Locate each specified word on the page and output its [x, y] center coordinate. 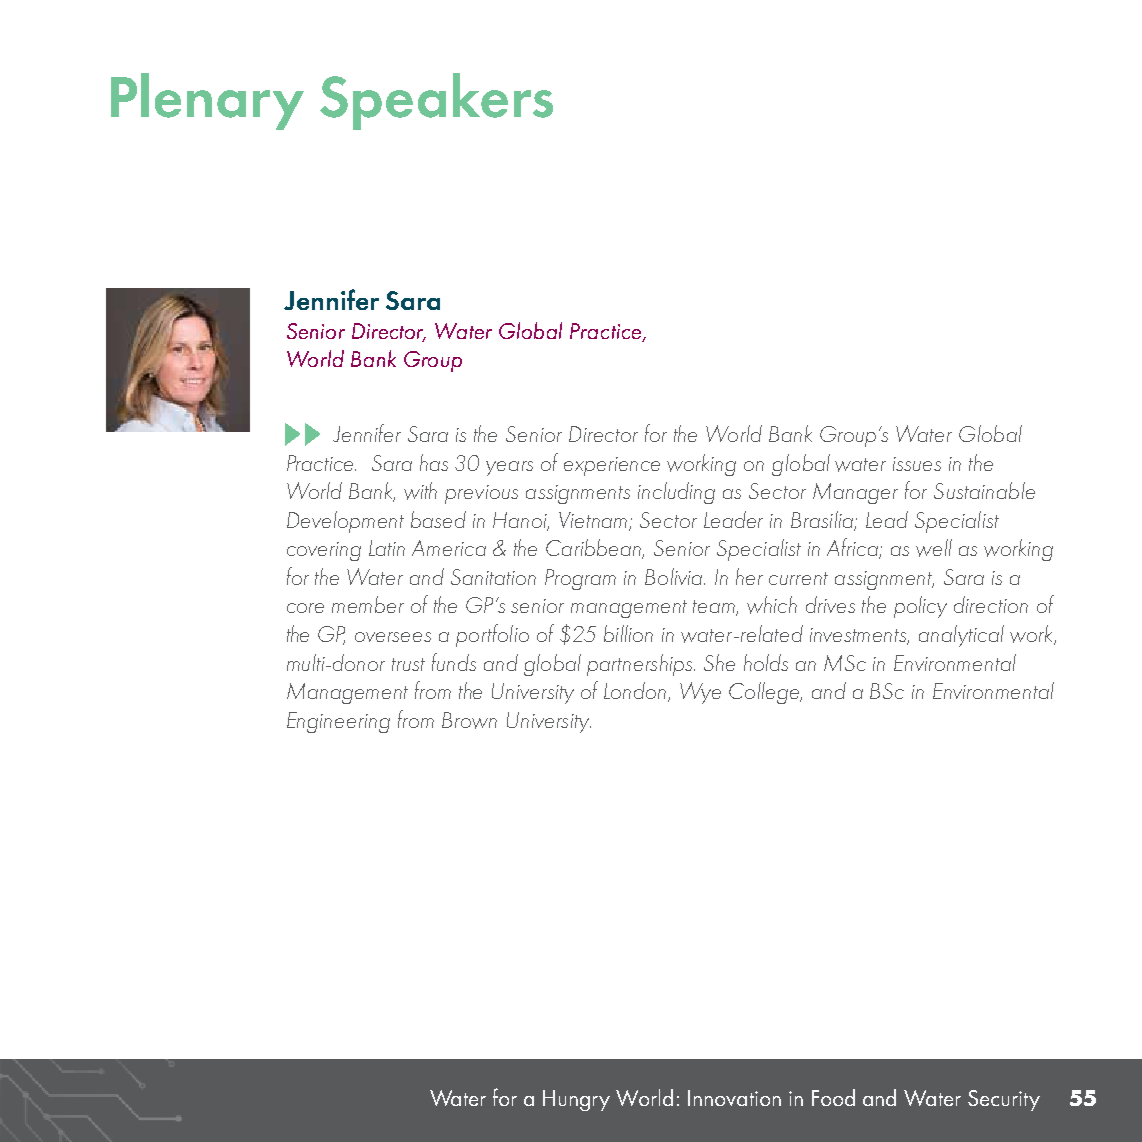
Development [345, 522]
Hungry [576, 1100]
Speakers [436, 101]
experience [612, 466]
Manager [855, 493]
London [636, 692]
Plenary [207, 101]
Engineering [338, 722]
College [765, 693]
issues [917, 464]
